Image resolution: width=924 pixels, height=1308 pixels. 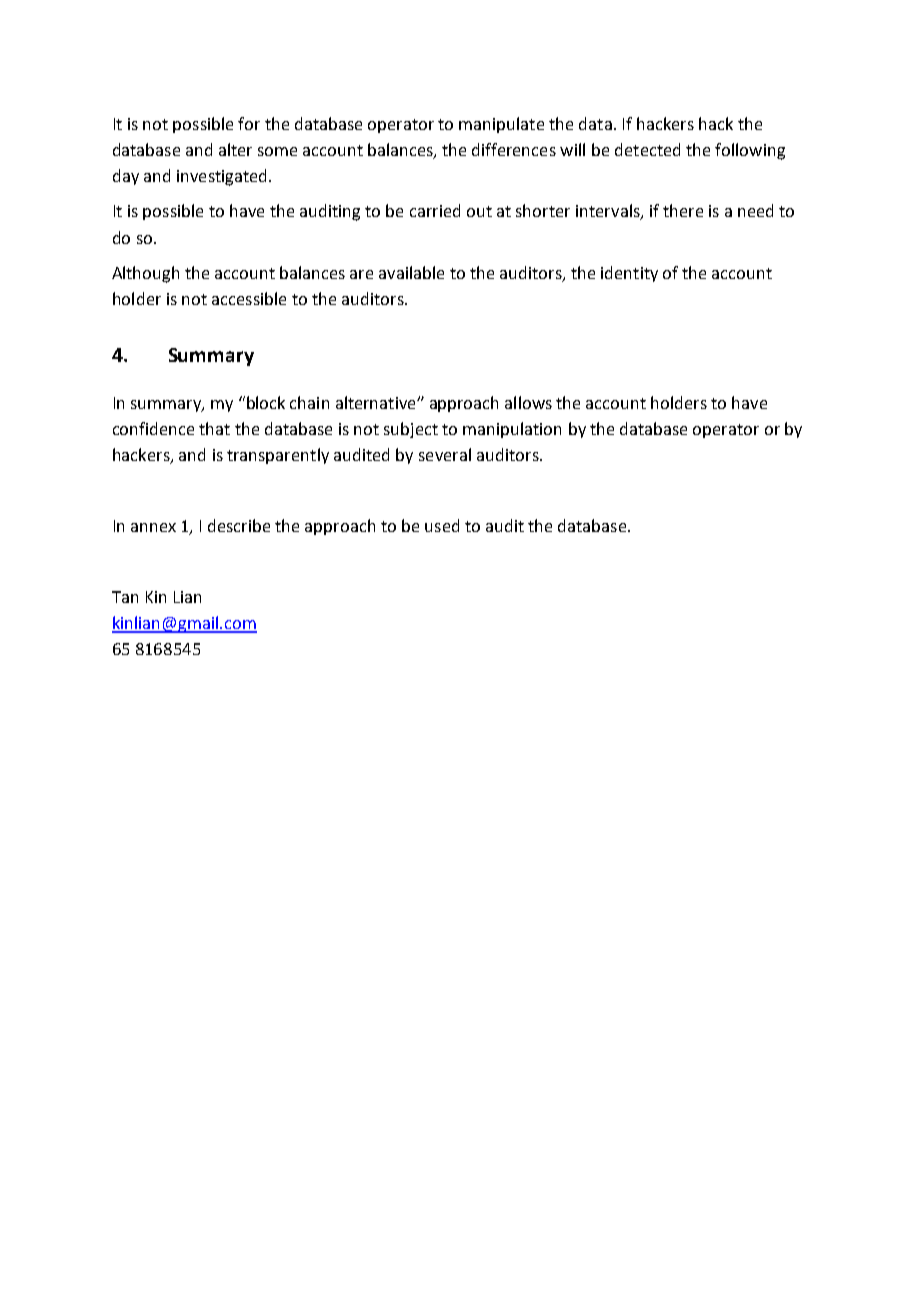 I want to click on manipulate, so click(x=501, y=125).
